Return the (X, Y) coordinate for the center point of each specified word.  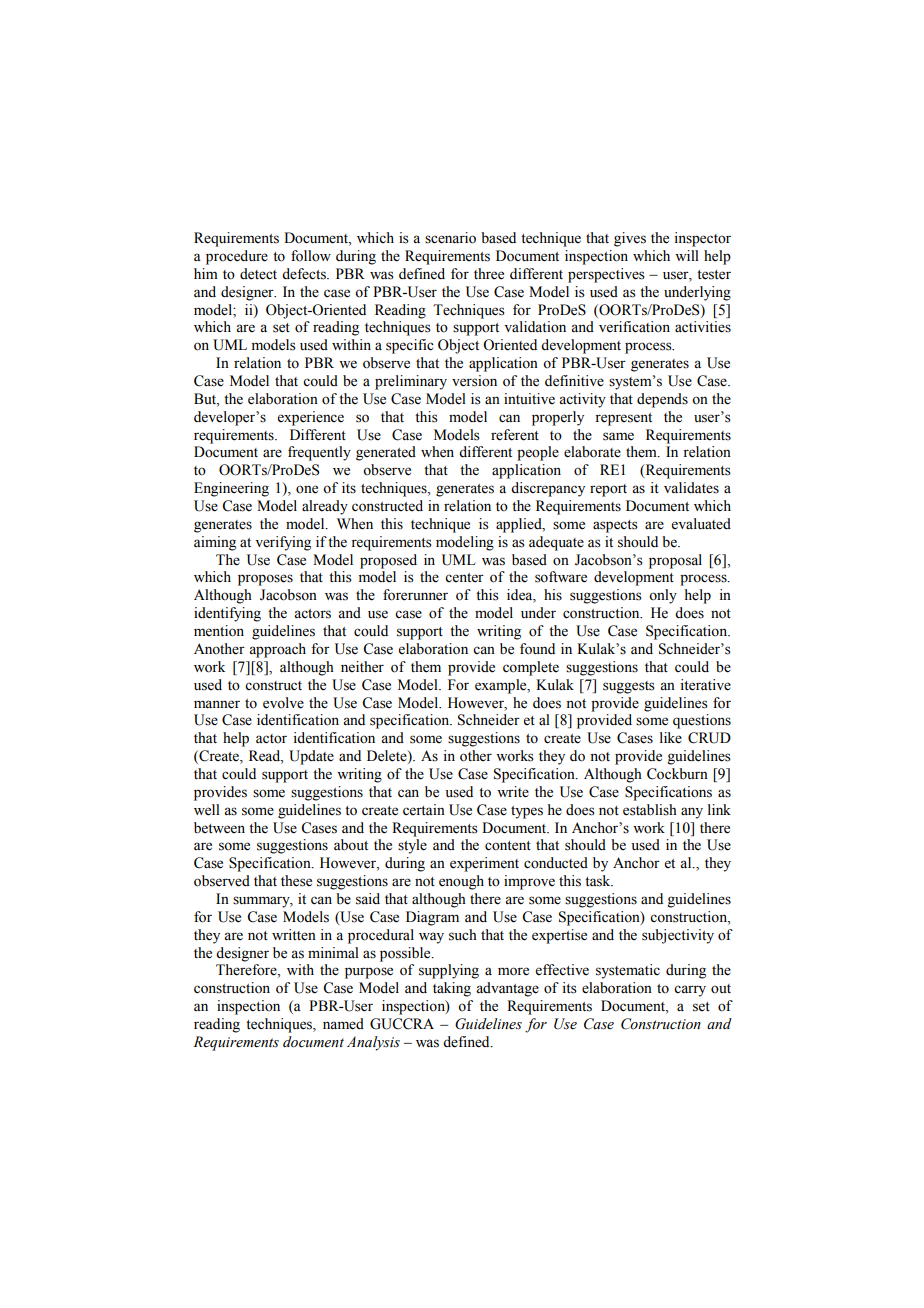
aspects (615, 526)
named (343, 1024)
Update (311, 757)
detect (258, 274)
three (489, 274)
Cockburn (677, 774)
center (464, 578)
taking (452, 989)
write (513, 792)
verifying (283, 543)
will (687, 255)
